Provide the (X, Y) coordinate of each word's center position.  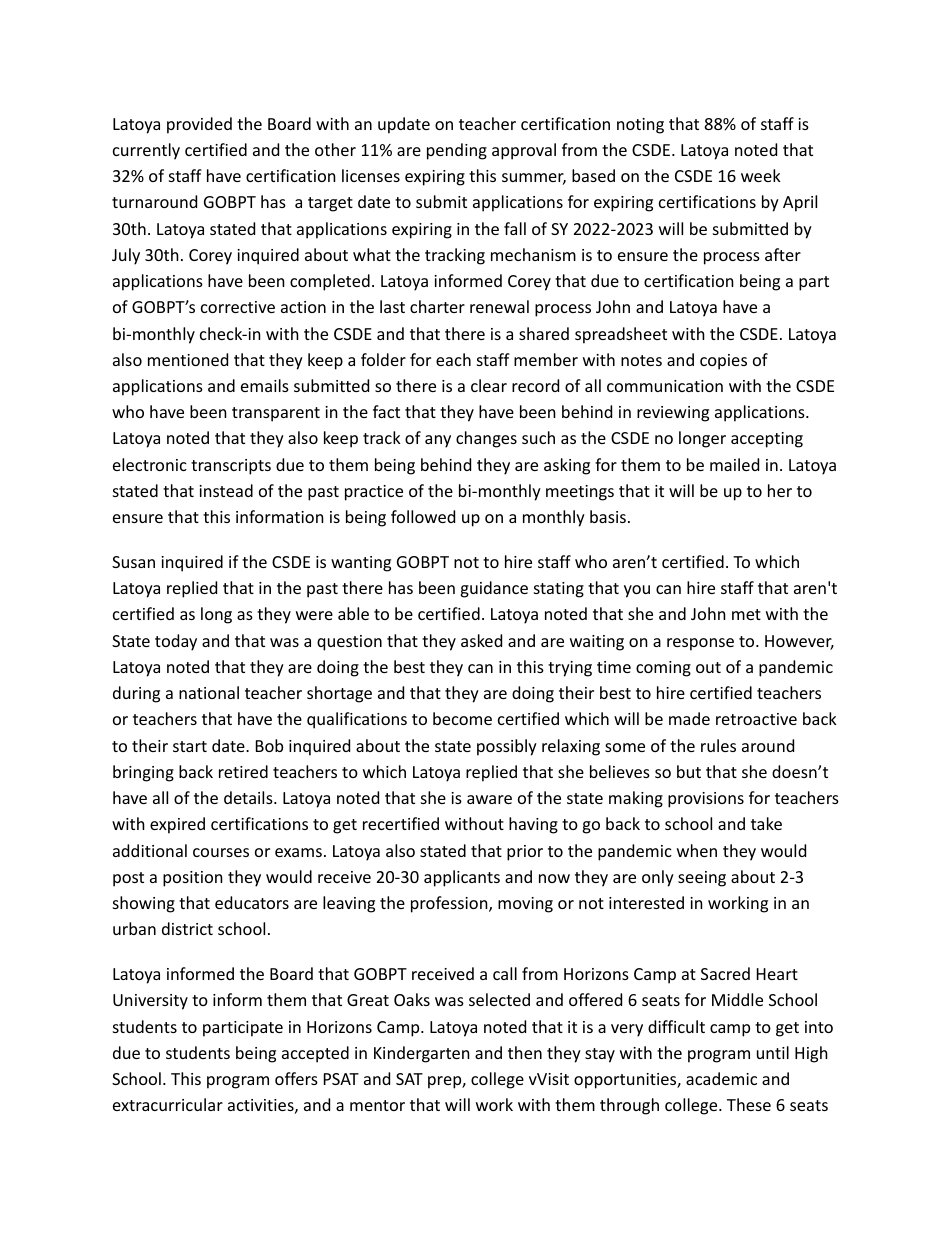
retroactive (756, 719)
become (462, 718)
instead (226, 490)
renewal (499, 306)
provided (199, 125)
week (761, 175)
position (193, 879)
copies (723, 362)
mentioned (188, 359)
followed (423, 516)
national (209, 692)
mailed (734, 464)
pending (457, 151)
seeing (702, 879)
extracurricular (168, 1104)
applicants (462, 878)
